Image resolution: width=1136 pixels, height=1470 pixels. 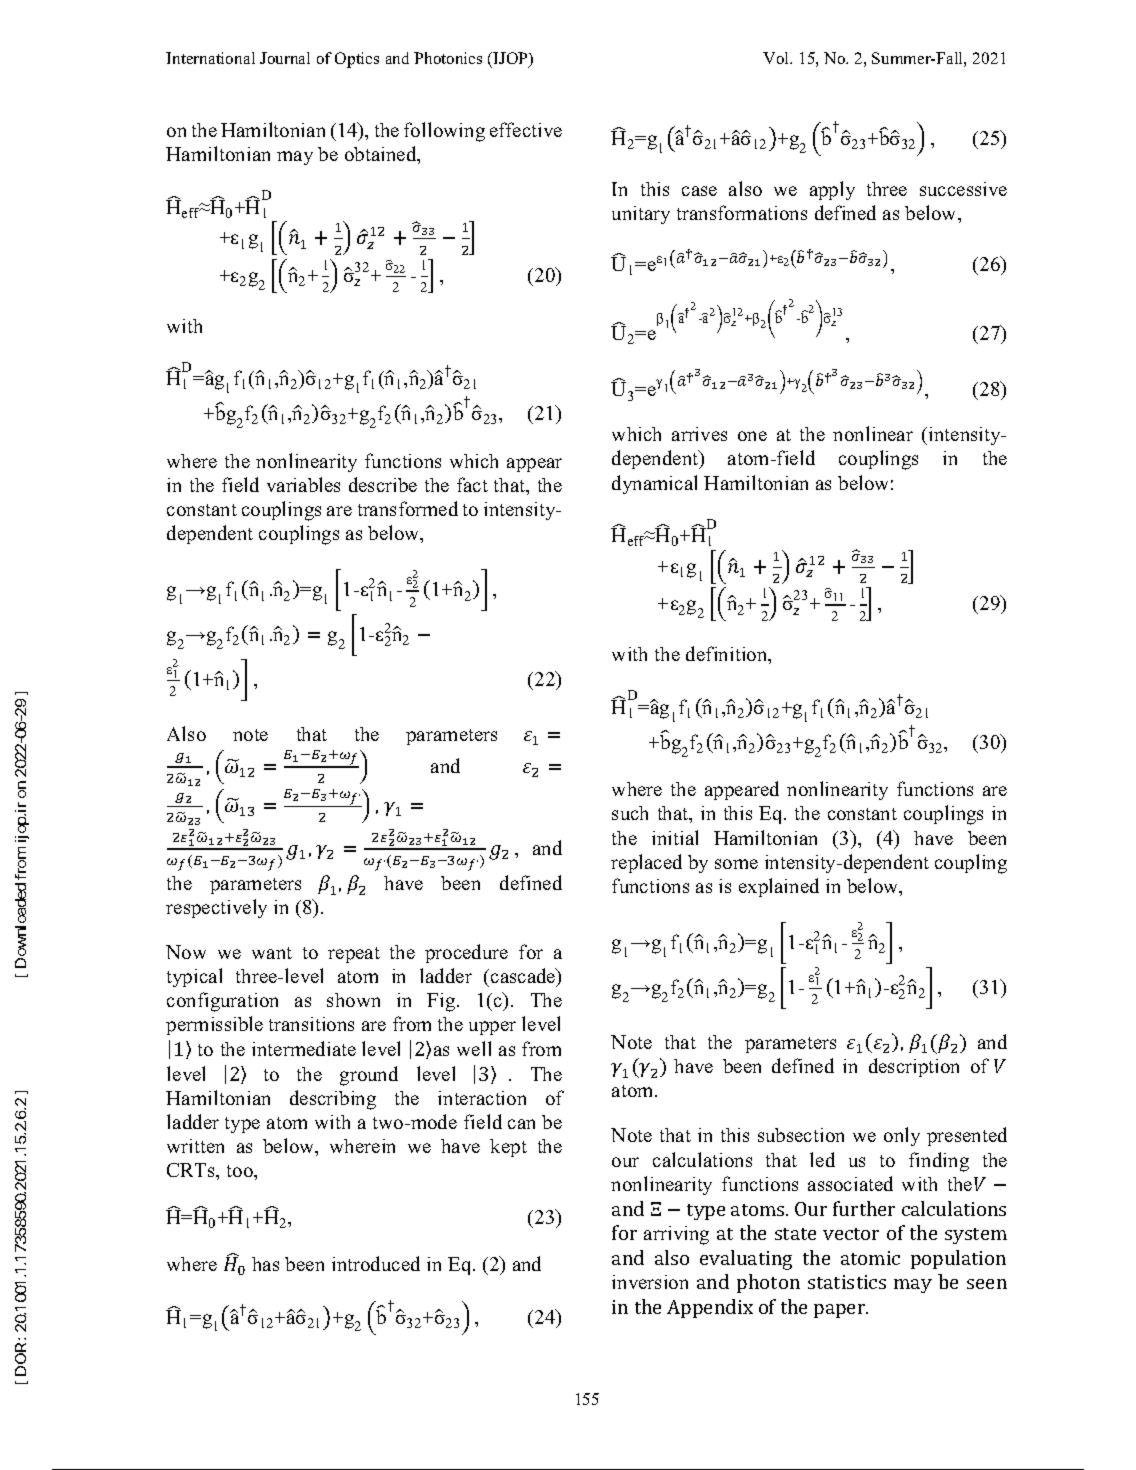 What do you see at coordinates (847, 1282) in the document?
I see `statistics` at bounding box center [847, 1282].
